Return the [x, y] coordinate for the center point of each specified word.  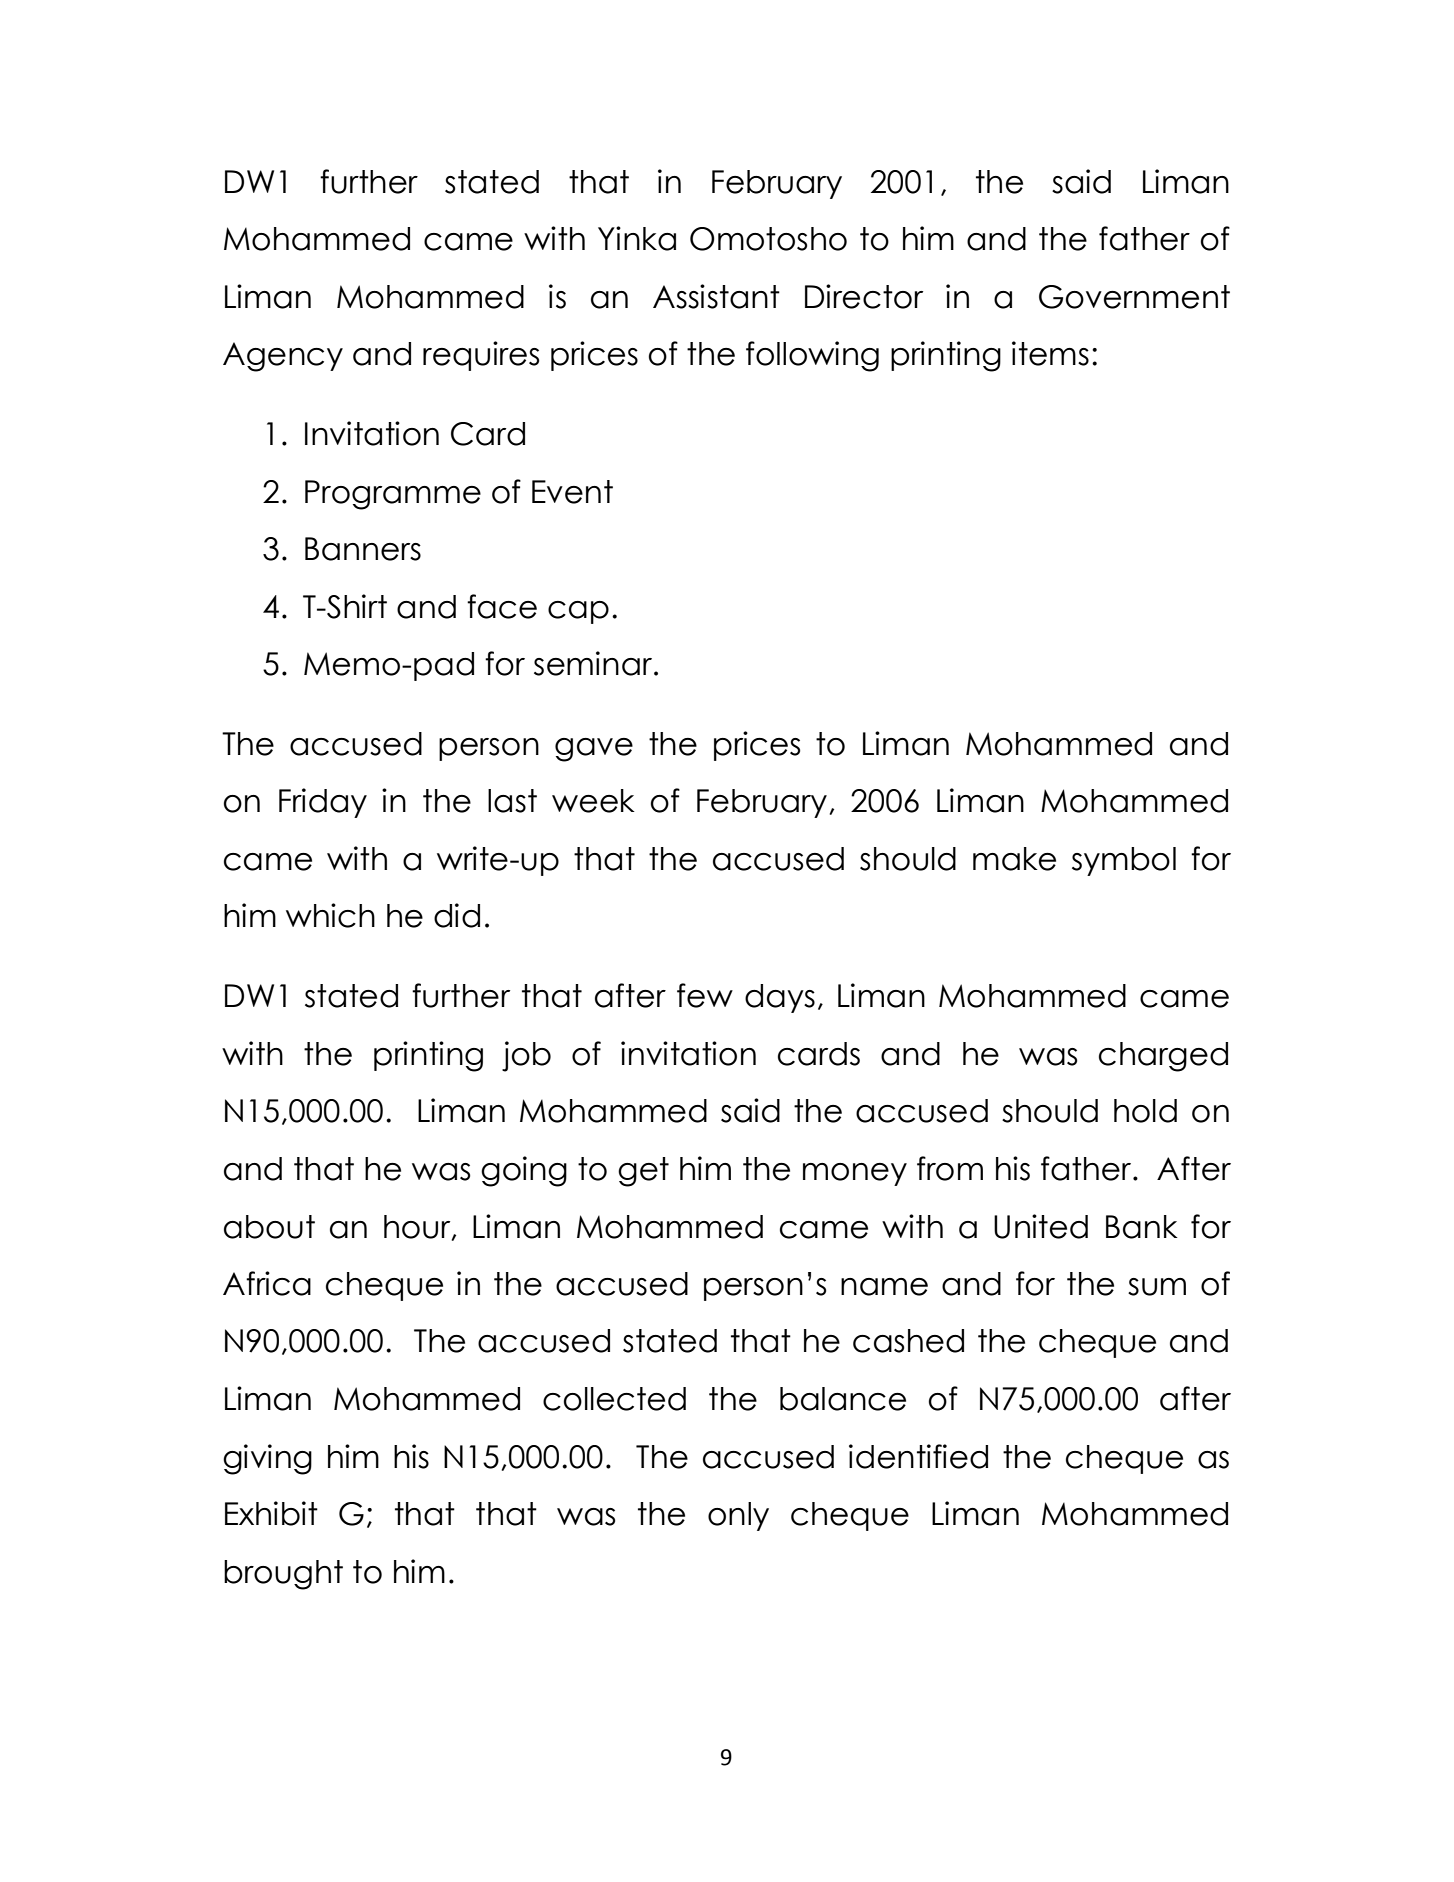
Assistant [716, 296]
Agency [283, 357]
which [330, 915]
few [705, 995]
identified [918, 1456]
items [1050, 353]
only [738, 1516]
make [1014, 859]
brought [283, 1575]
